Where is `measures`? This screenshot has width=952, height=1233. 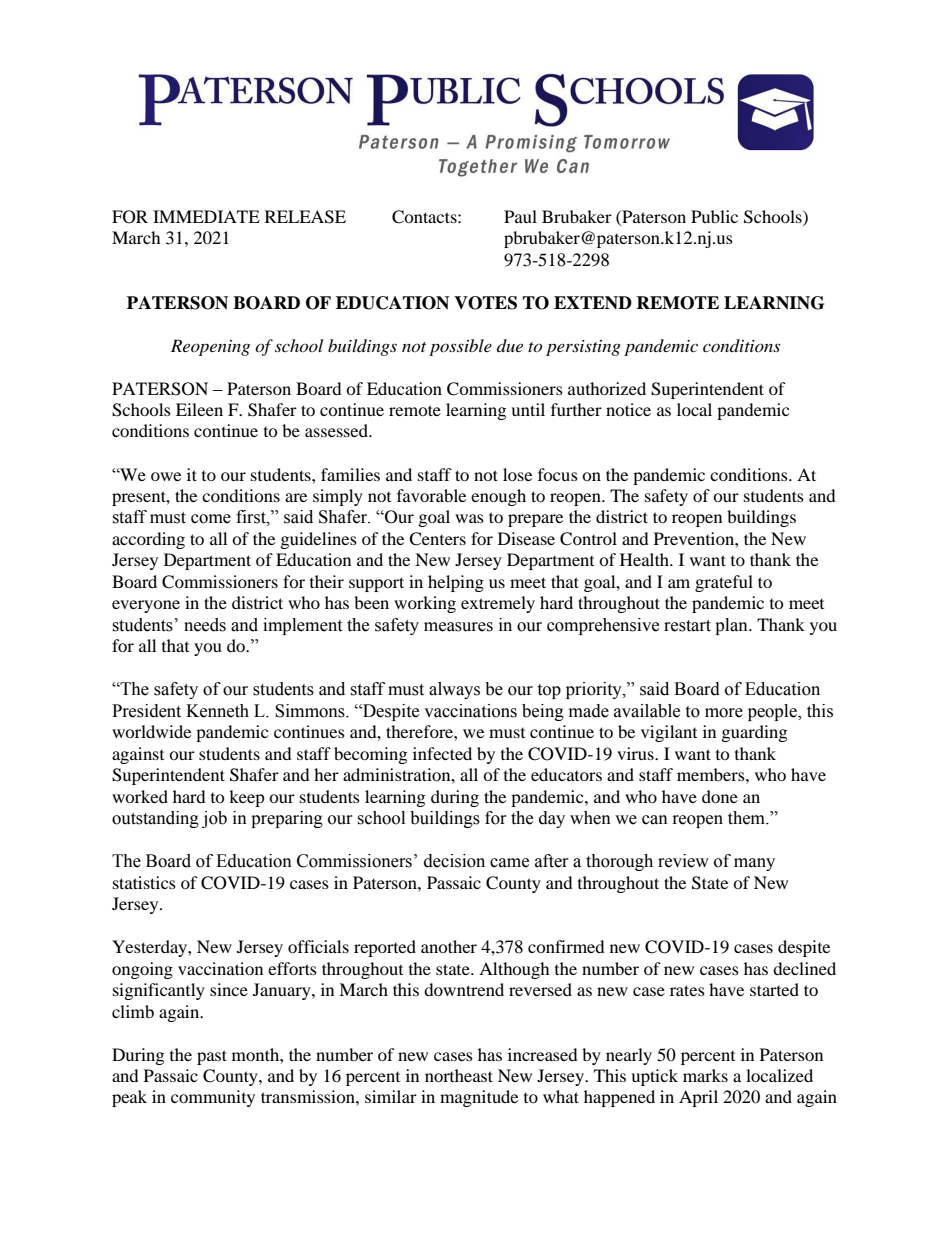 measures is located at coordinates (458, 627).
